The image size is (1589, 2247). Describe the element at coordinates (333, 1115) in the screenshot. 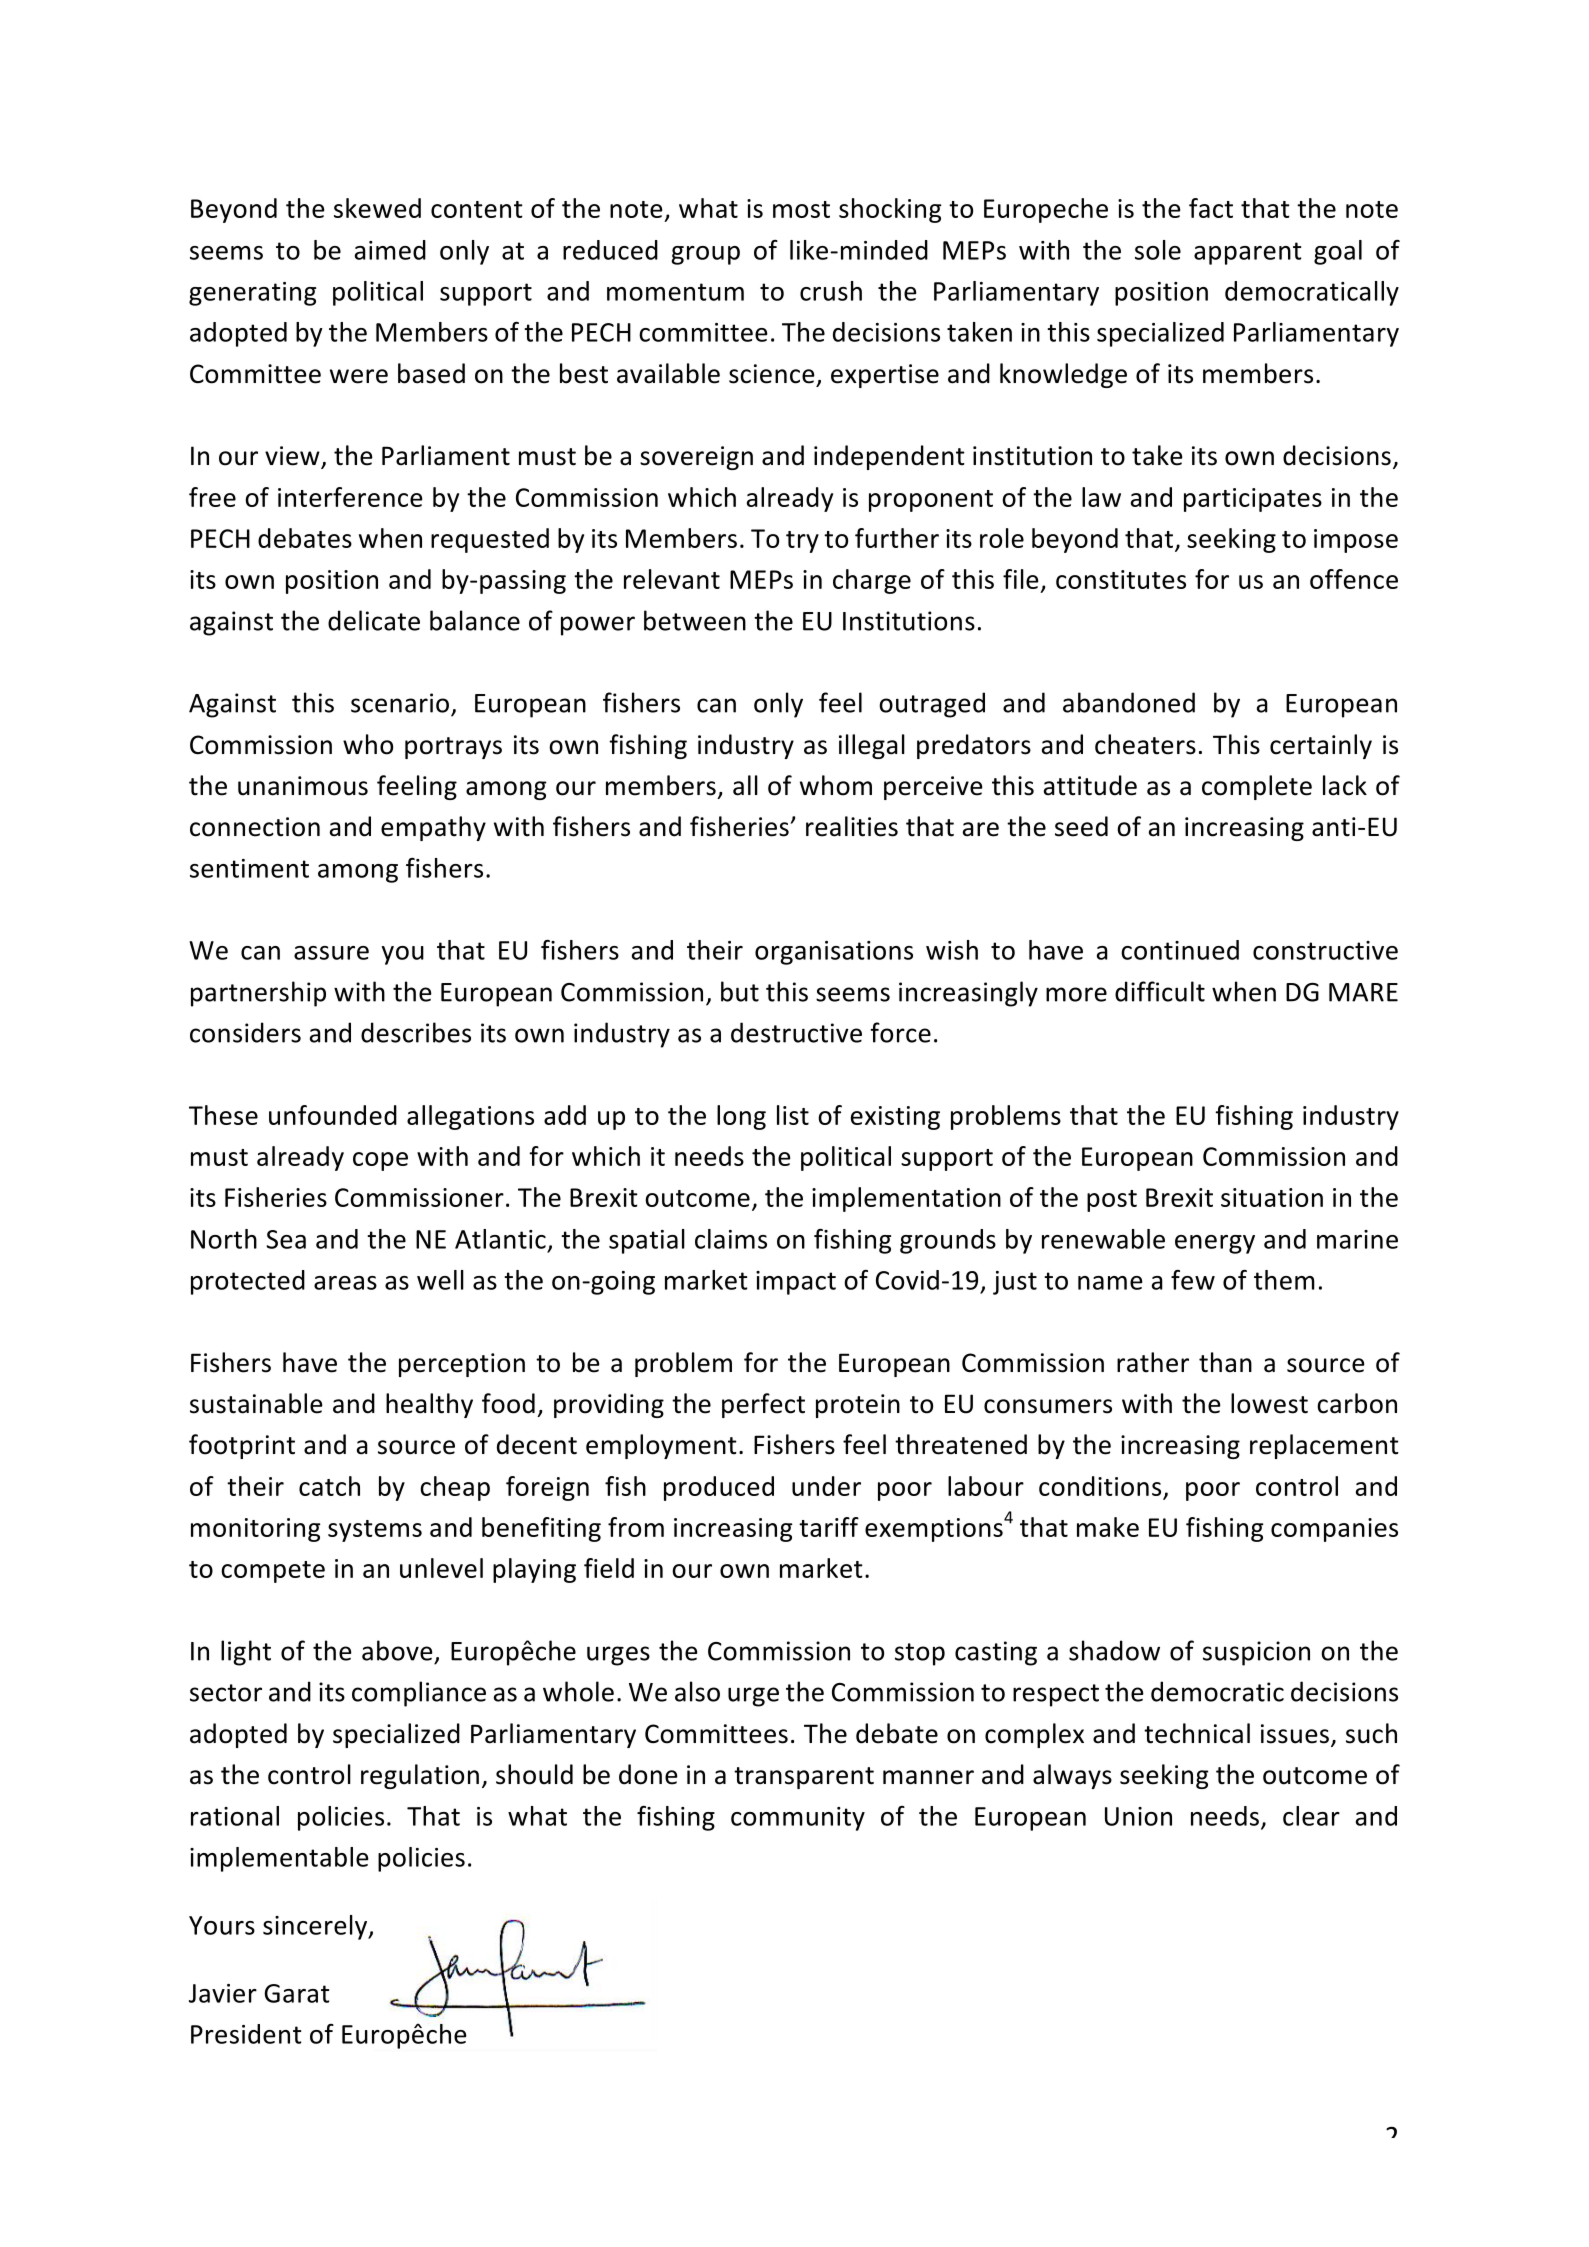

I see `unfounded` at that location.
